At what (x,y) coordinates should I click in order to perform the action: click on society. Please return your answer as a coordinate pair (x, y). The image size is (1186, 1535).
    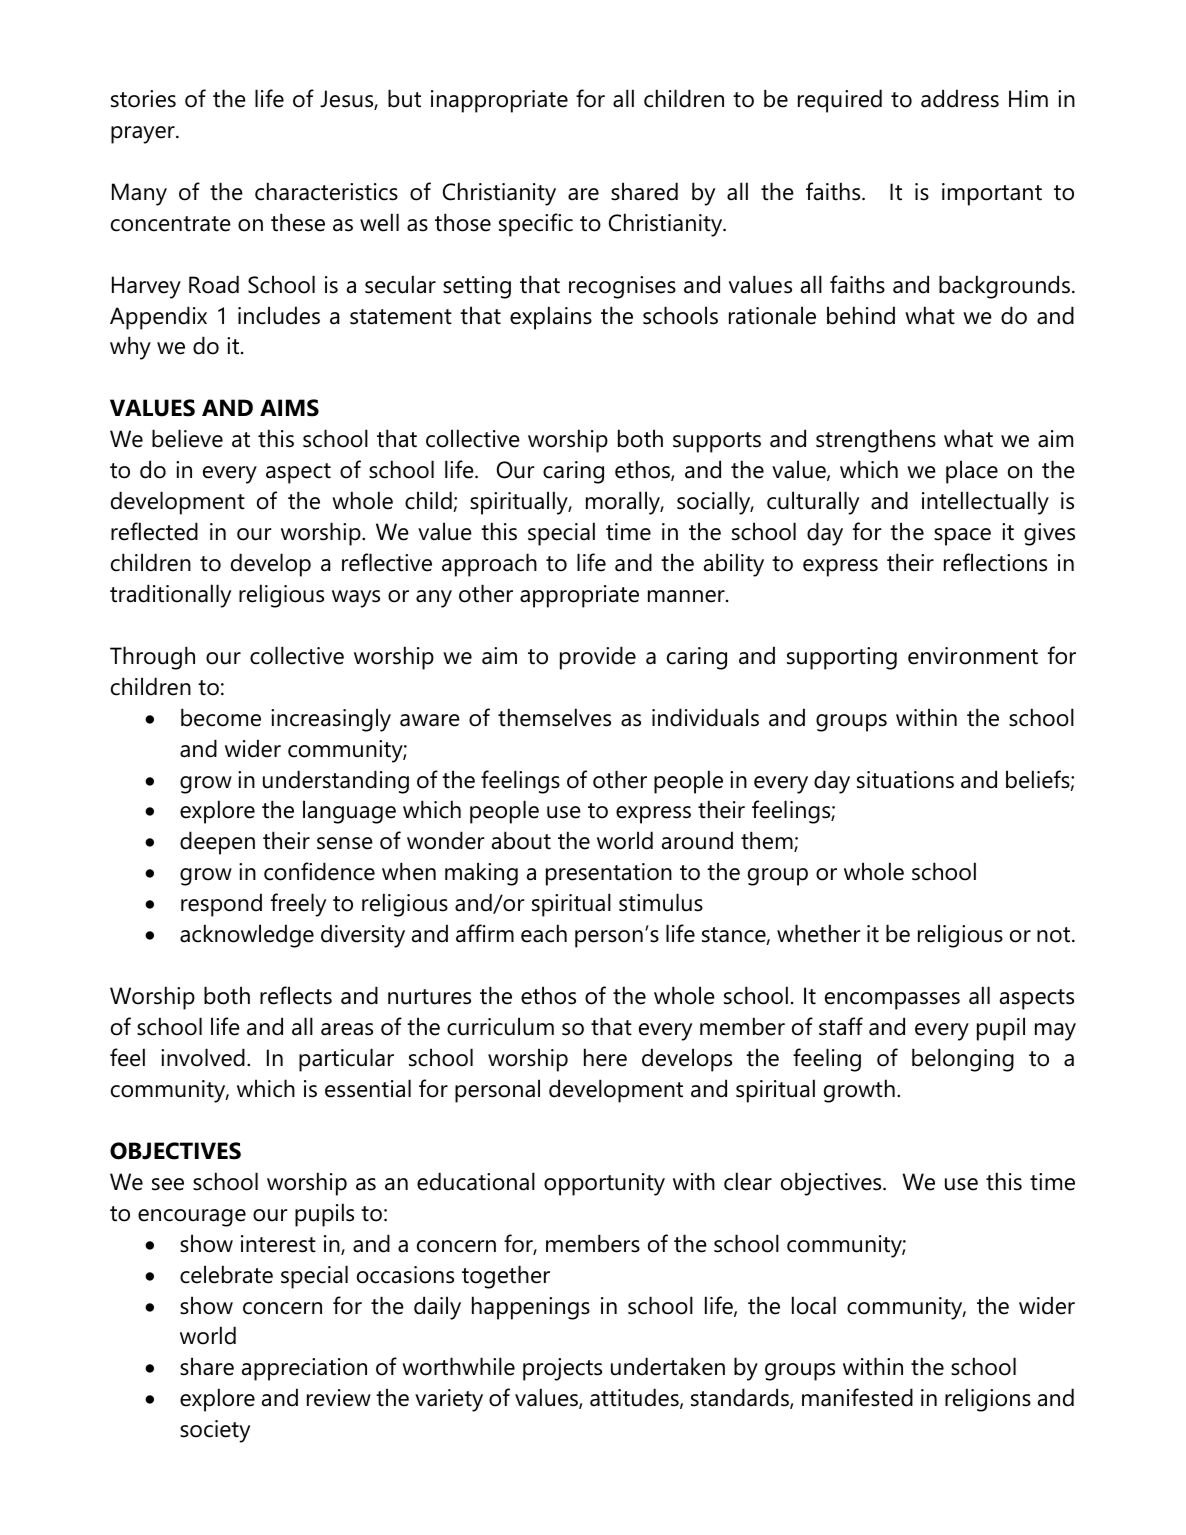
    Looking at the image, I should click on (215, 1431).
